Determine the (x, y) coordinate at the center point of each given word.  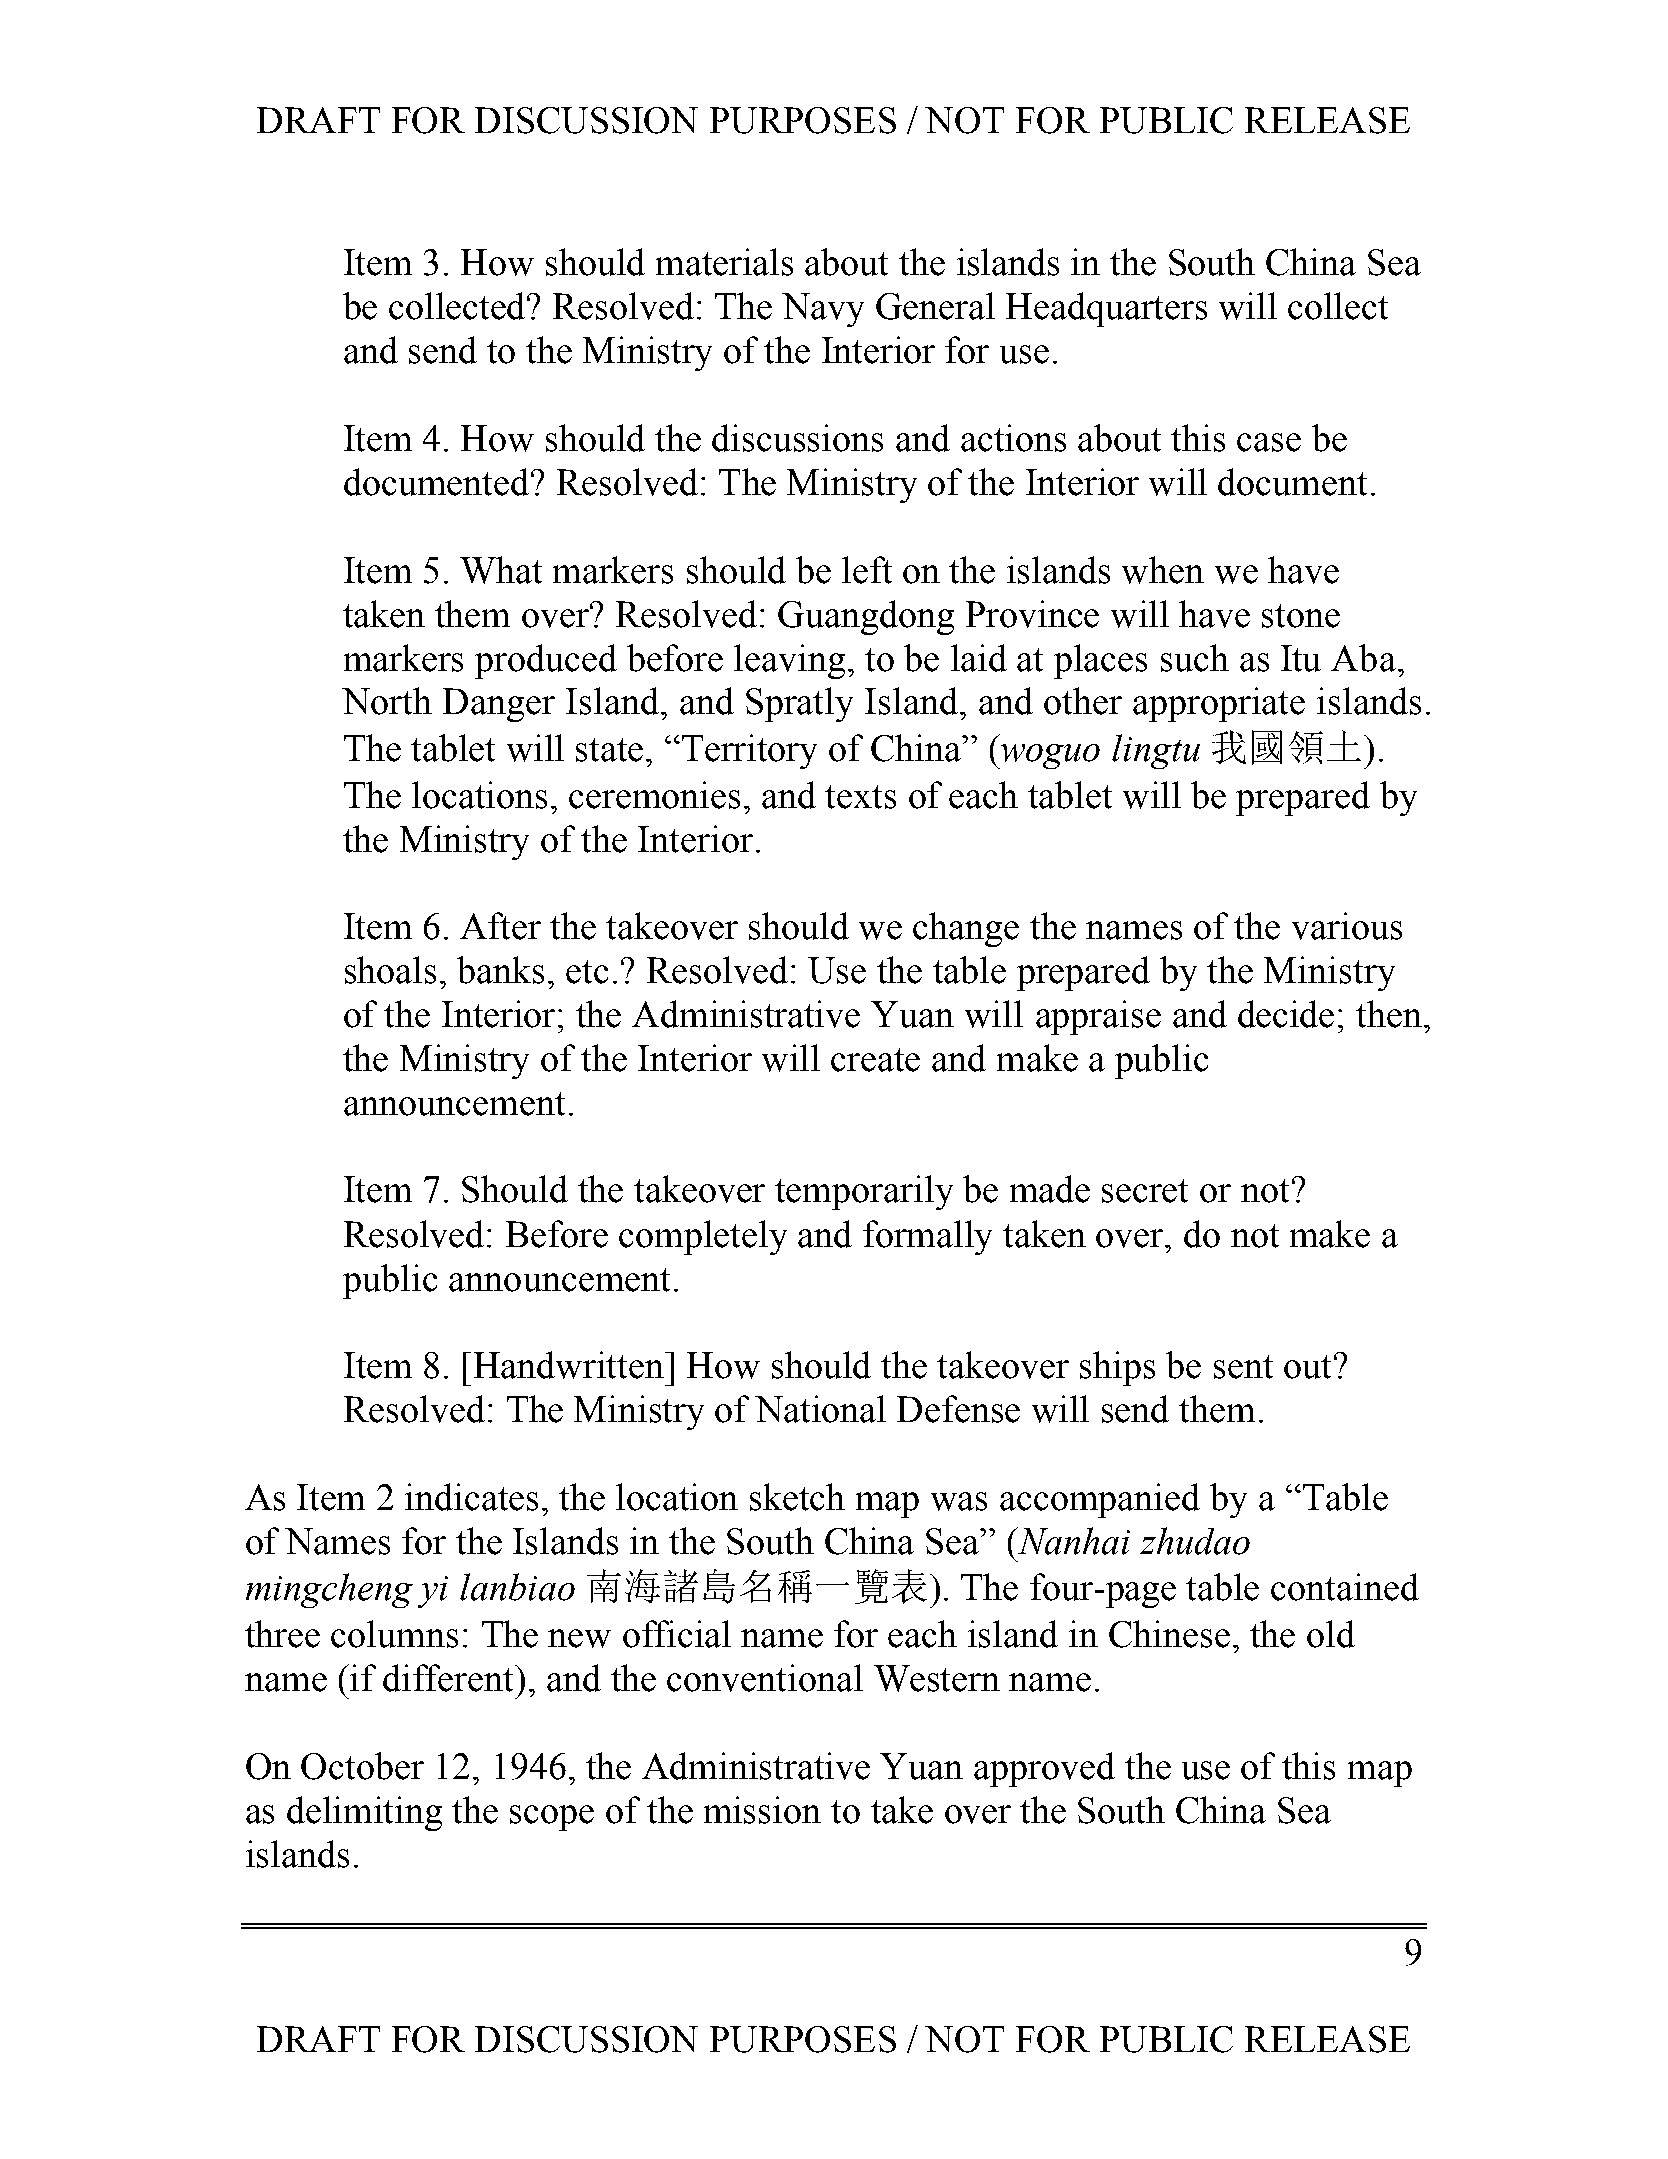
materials (724, 262)
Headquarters (1106, 309)
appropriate (1219, 704)
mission (762, 1810)
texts (860, 797)
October (362, 1766)
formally (927, 1237)
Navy (823, 310)
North (387, 701)
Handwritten (570, 1365)
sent (1243, 1367)
